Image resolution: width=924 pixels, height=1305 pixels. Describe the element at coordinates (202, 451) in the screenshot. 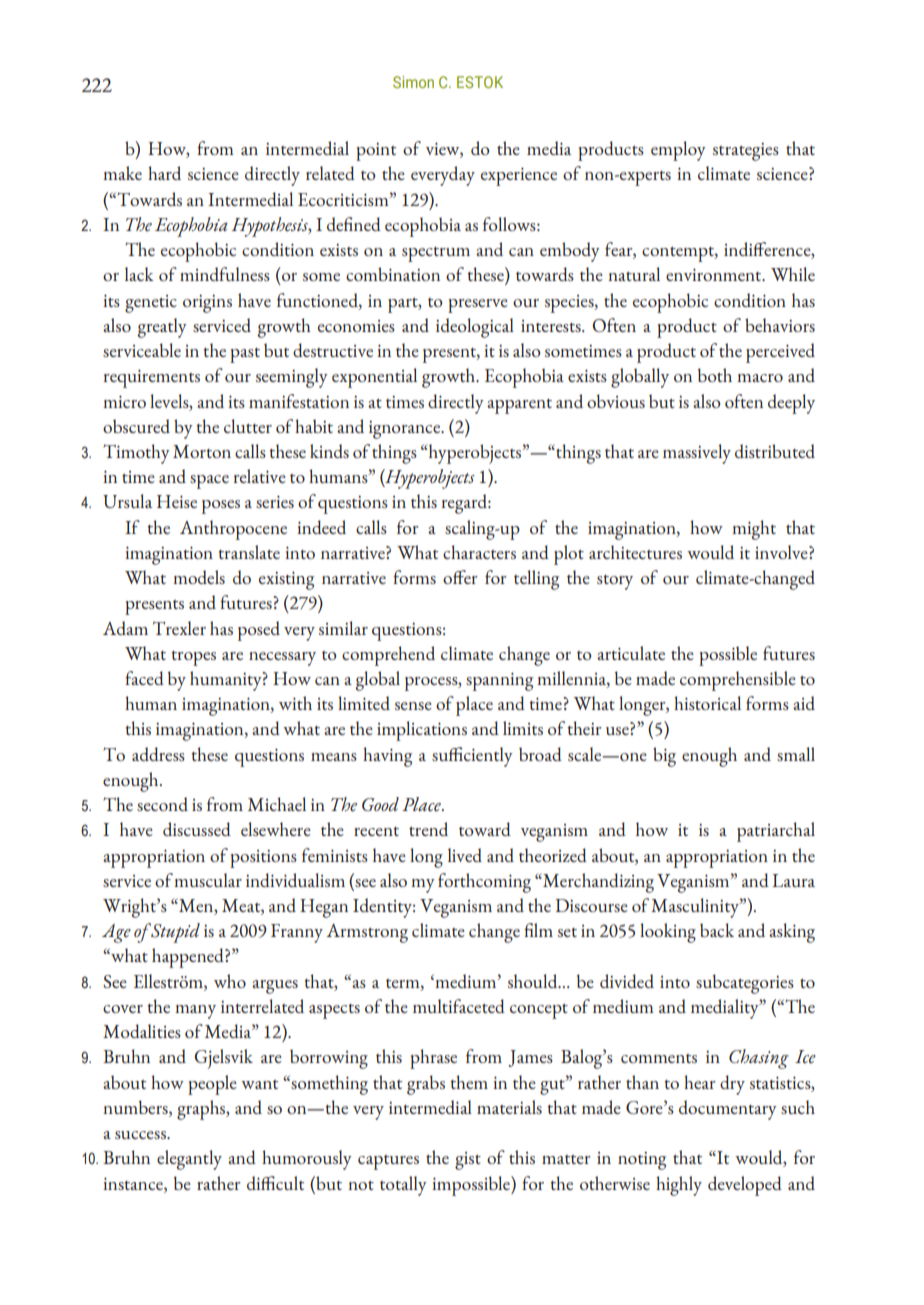

I see `Morton` at that location.
